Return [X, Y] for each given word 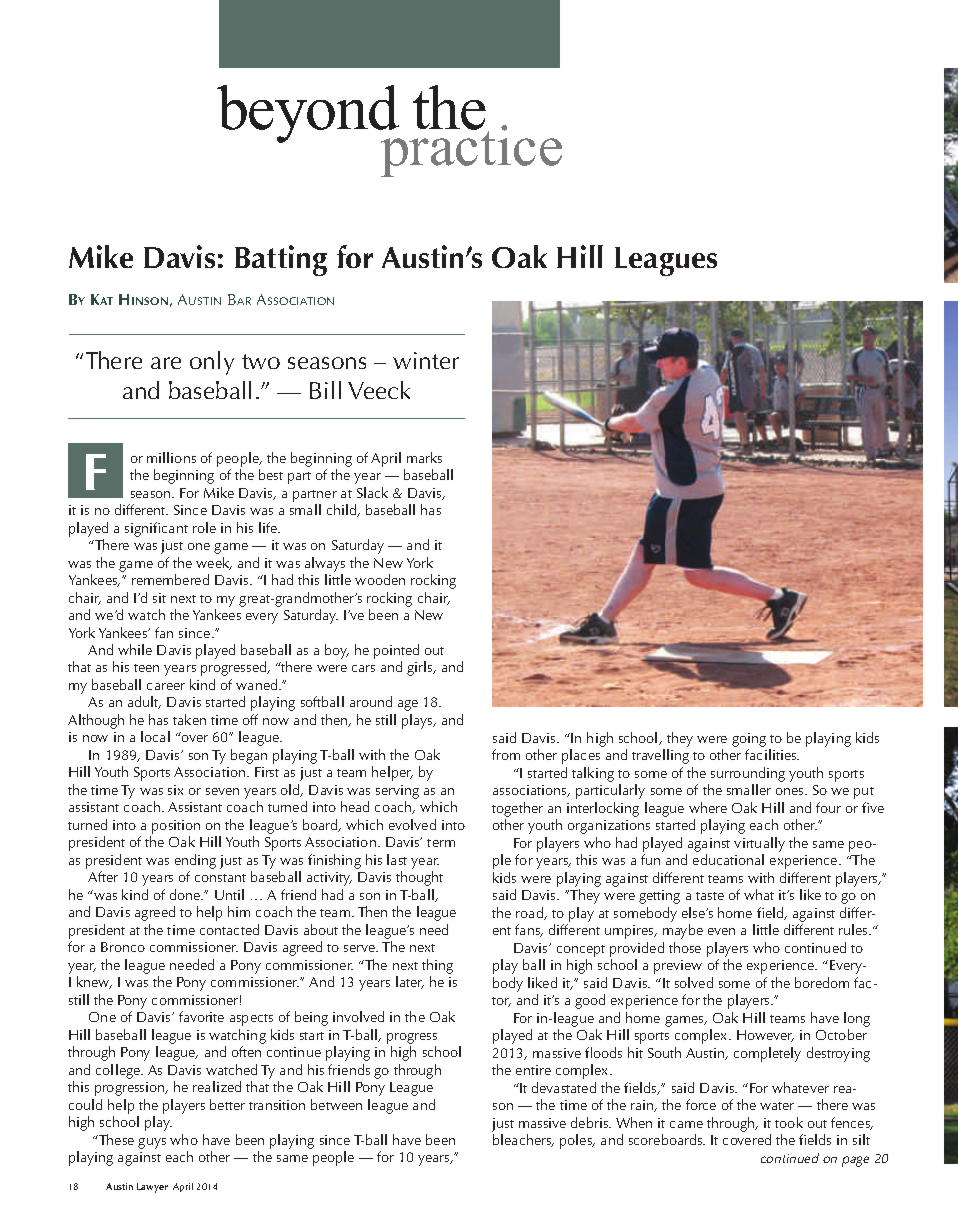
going [749, 740]
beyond [309, 115]
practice [470, 150]
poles [577, 1141]
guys [152, 1143]
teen [146, 668]
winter [426, 360]
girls [421, 668]
